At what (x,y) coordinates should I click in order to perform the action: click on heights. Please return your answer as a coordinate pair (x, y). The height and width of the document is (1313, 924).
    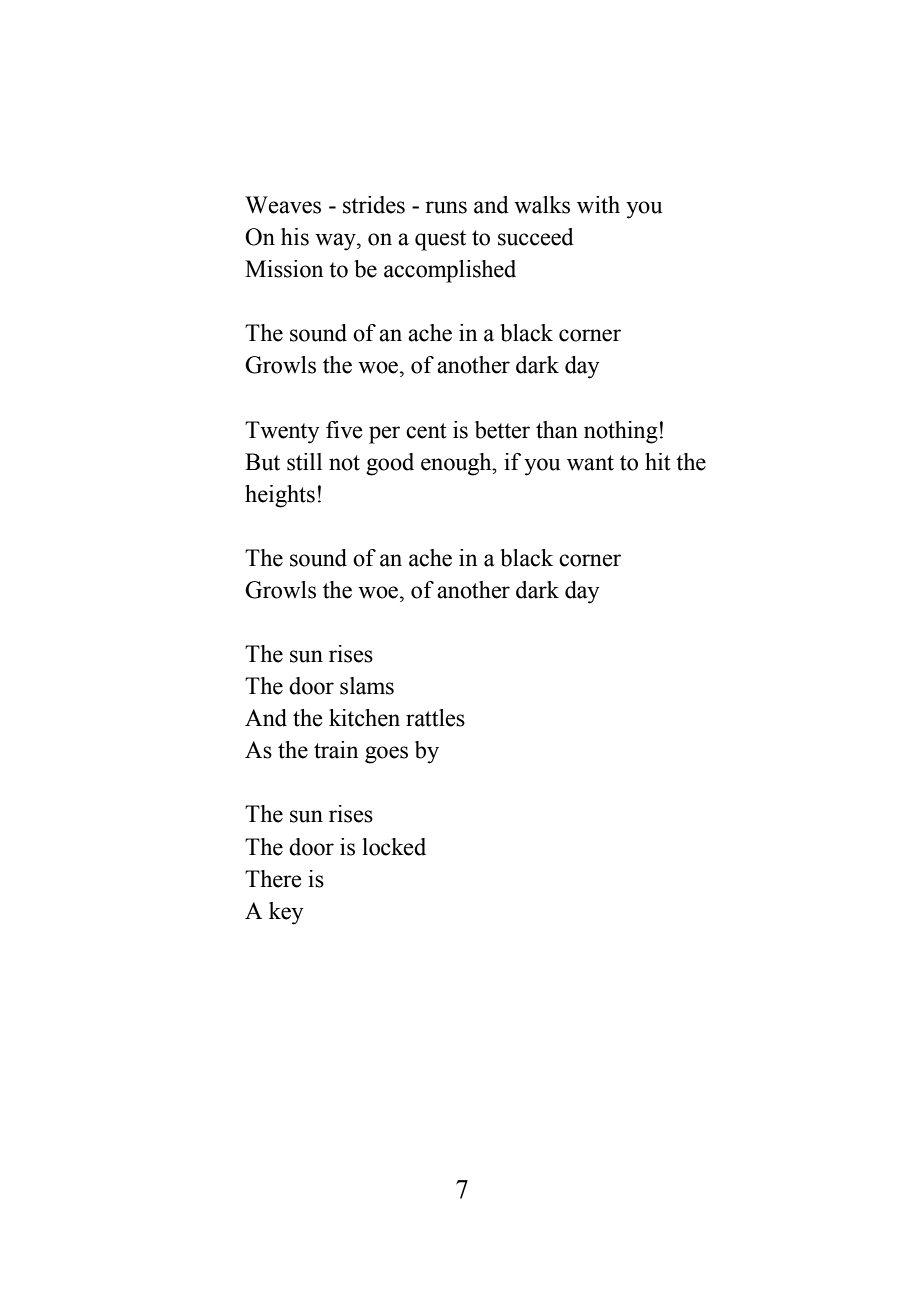
    Looking at the image, I should click on (280, 496).
